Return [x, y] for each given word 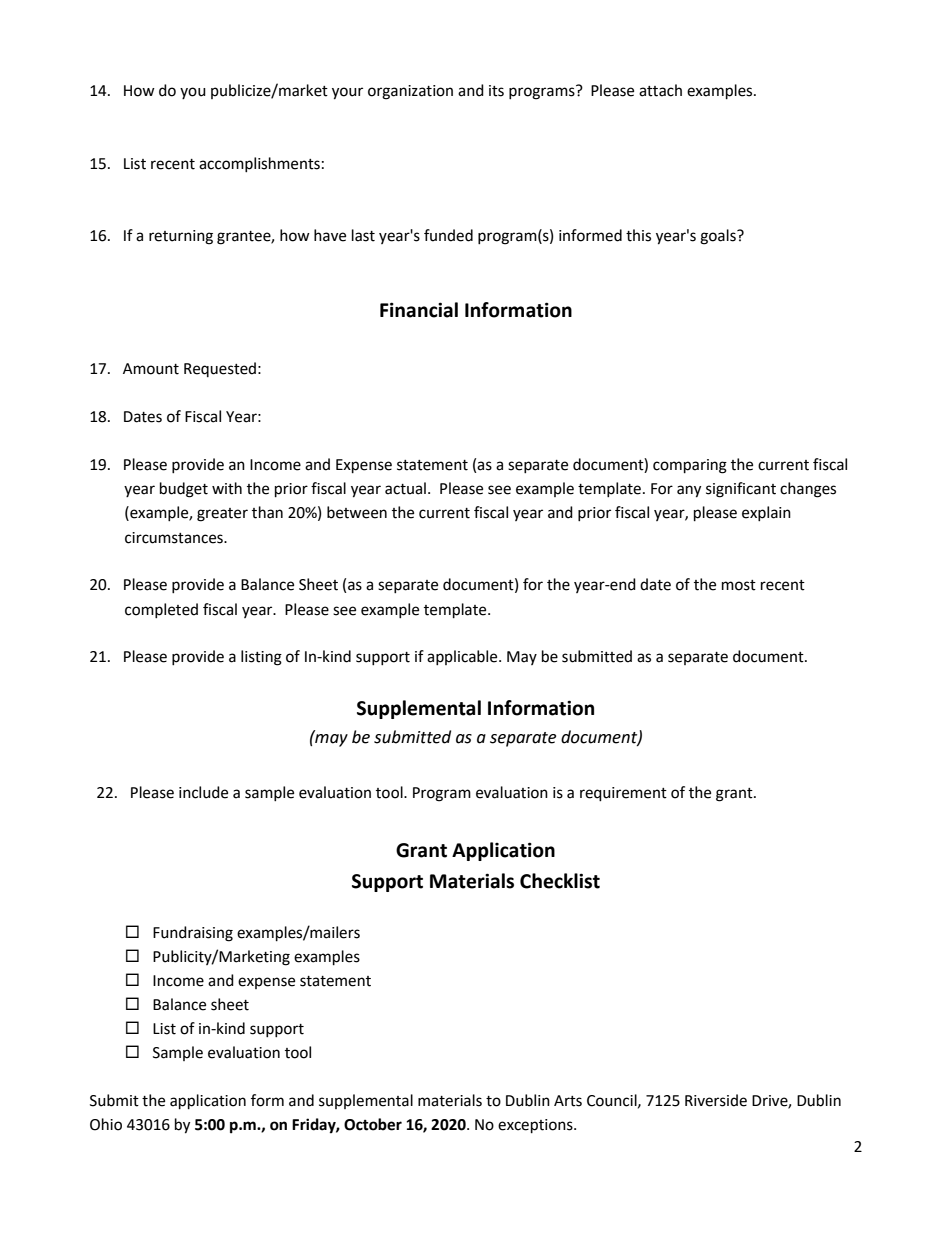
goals [719, 237]
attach [660, 90]
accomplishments [259, 164]
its [496, 91]
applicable [463, 657]
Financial [419, 310]
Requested [220, 369]
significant [741, 490]
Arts [568, 1101]
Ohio [106, 1124]
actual [405, 488]
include [203, 792]
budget [184, 490]
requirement [623, 794]
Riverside [716, 1100]
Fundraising [193, 934]
